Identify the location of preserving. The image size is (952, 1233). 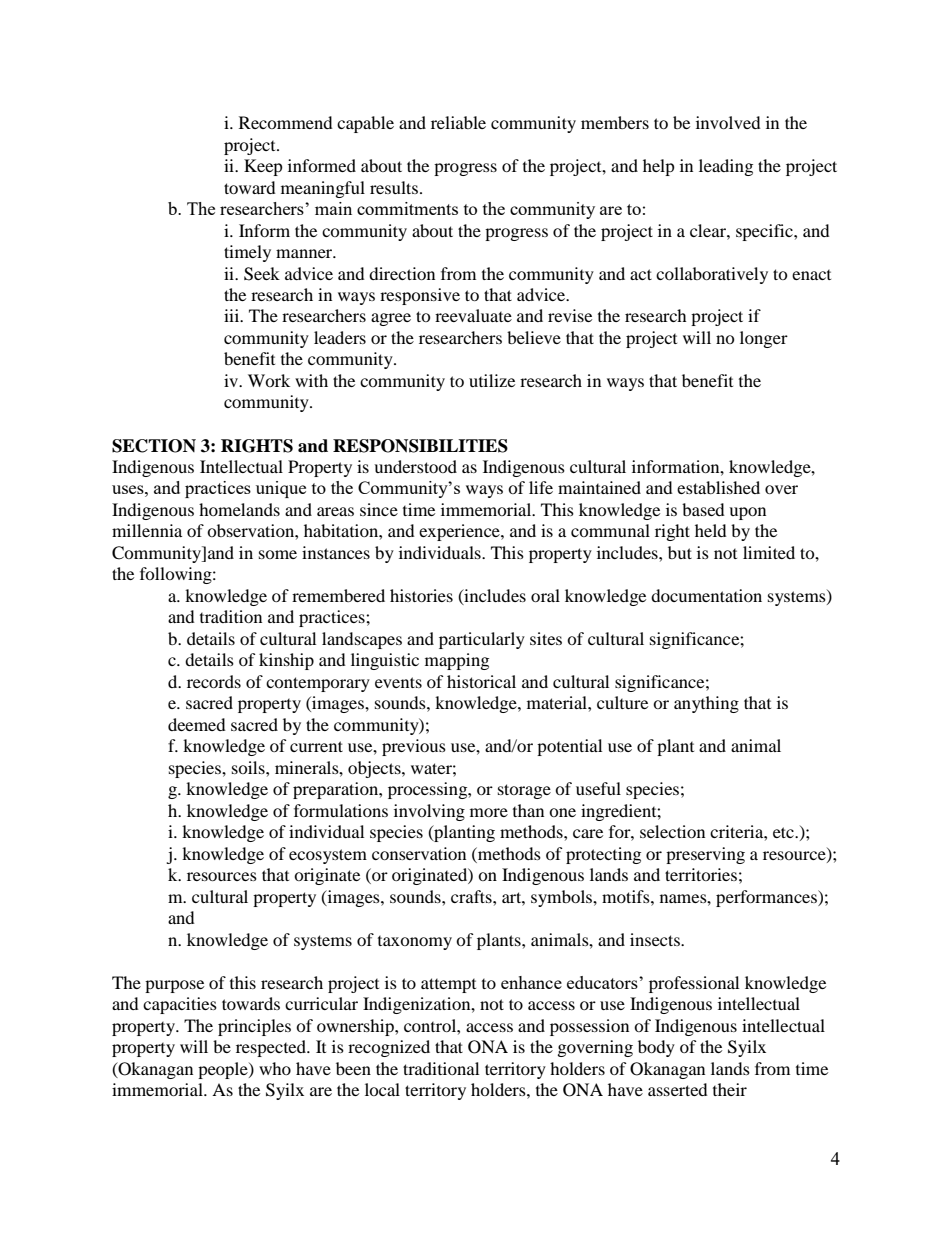
(705, 855).
